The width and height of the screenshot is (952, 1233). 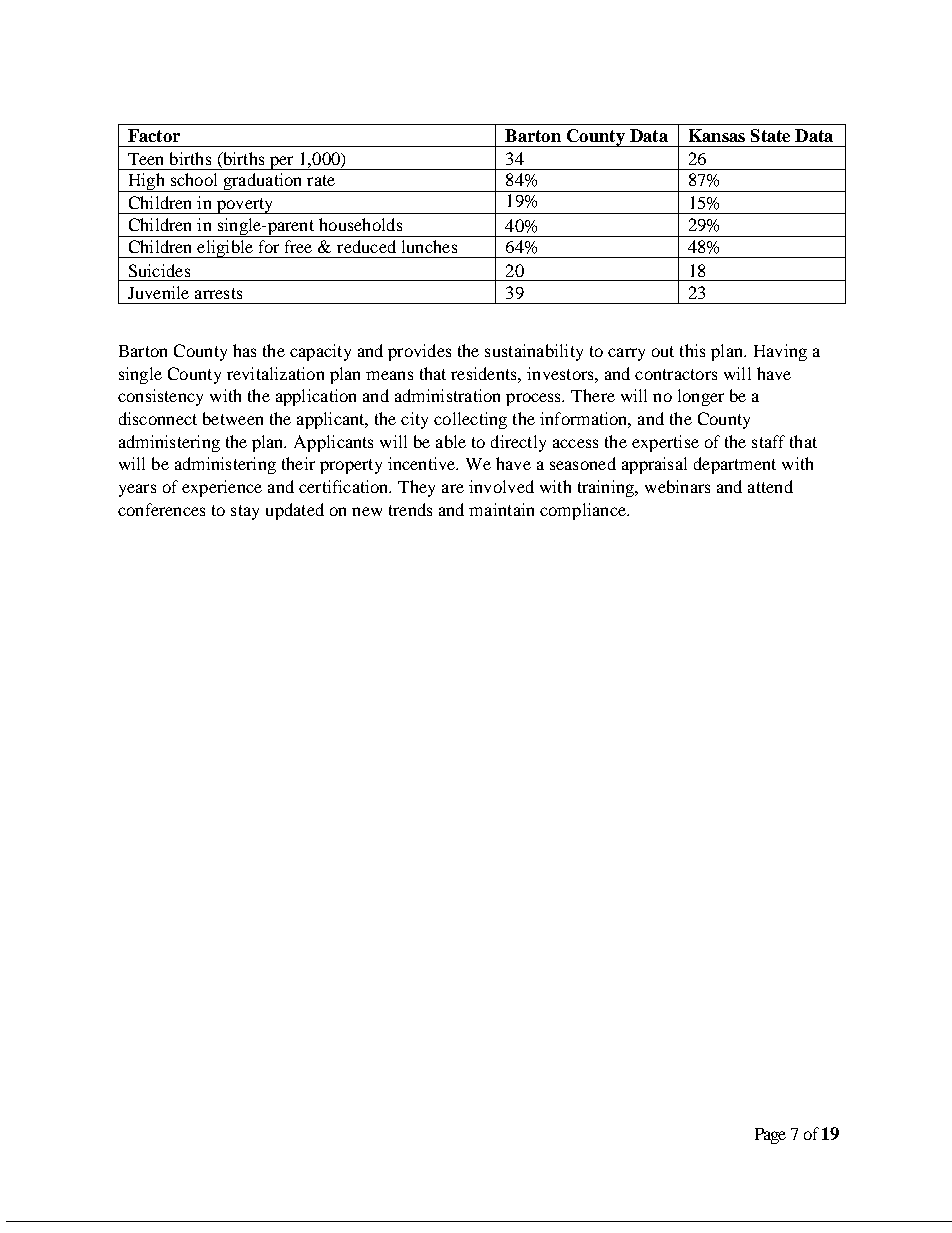 I want to click on households, so click(x=360, y=224).
